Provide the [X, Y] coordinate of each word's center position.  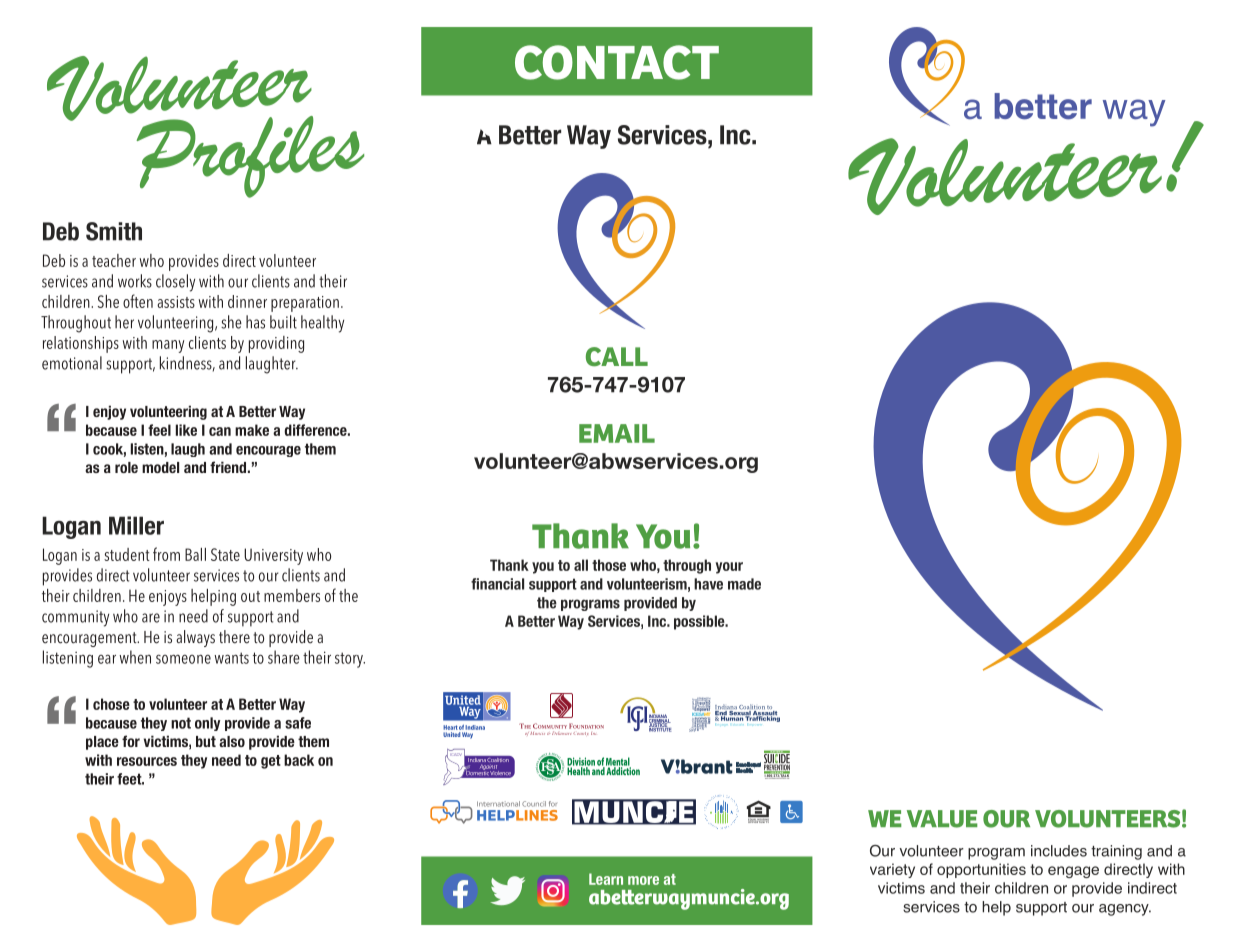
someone [183, 659]
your [729, 568]
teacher [114, 260]
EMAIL [617, 433]
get [271, 762]
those [609, 565]
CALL [617, 357]
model [160, 467]
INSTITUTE [660, 728]
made [744, 584]
